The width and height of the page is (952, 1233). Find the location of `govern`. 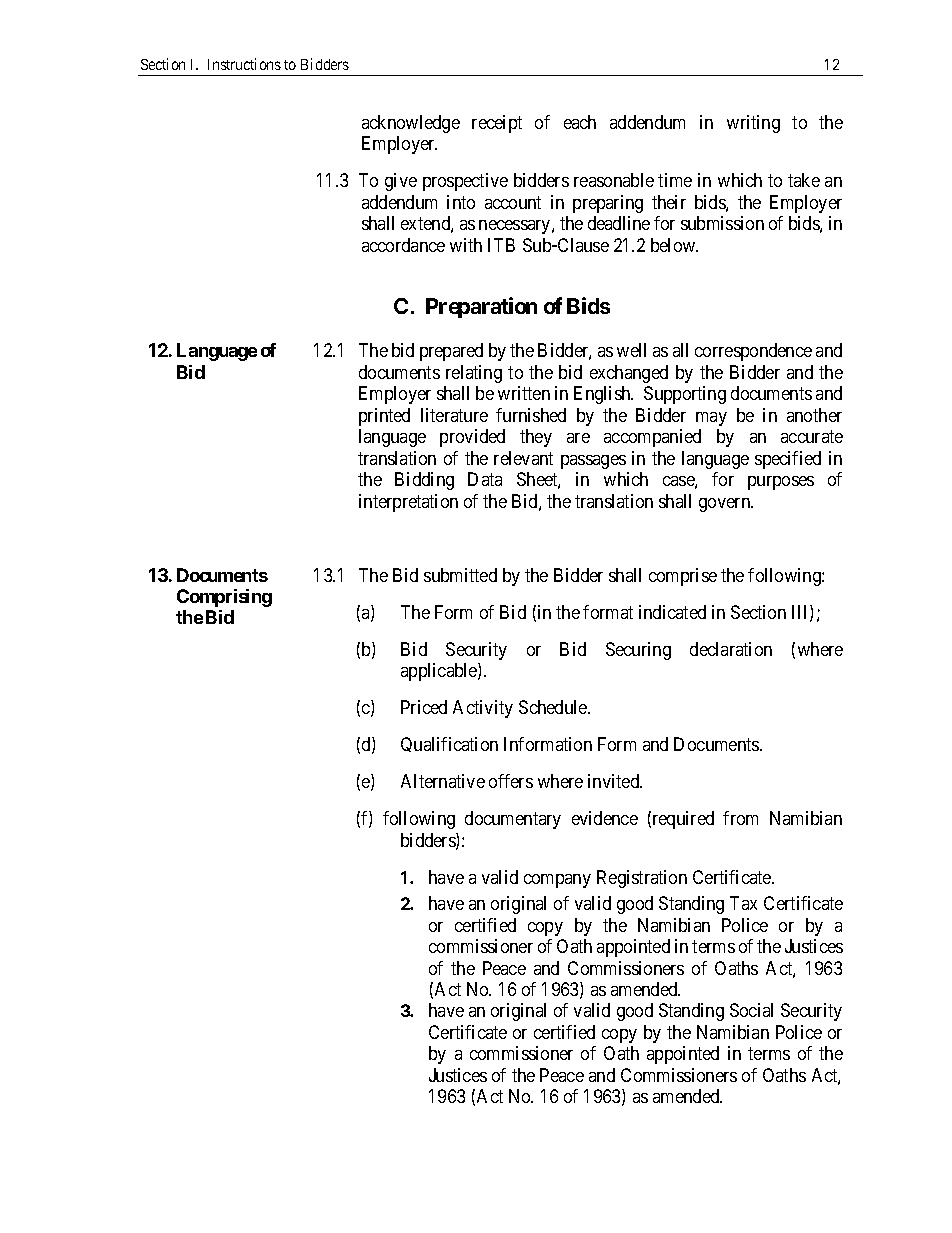

govern is located at coordinates (726, 505).
